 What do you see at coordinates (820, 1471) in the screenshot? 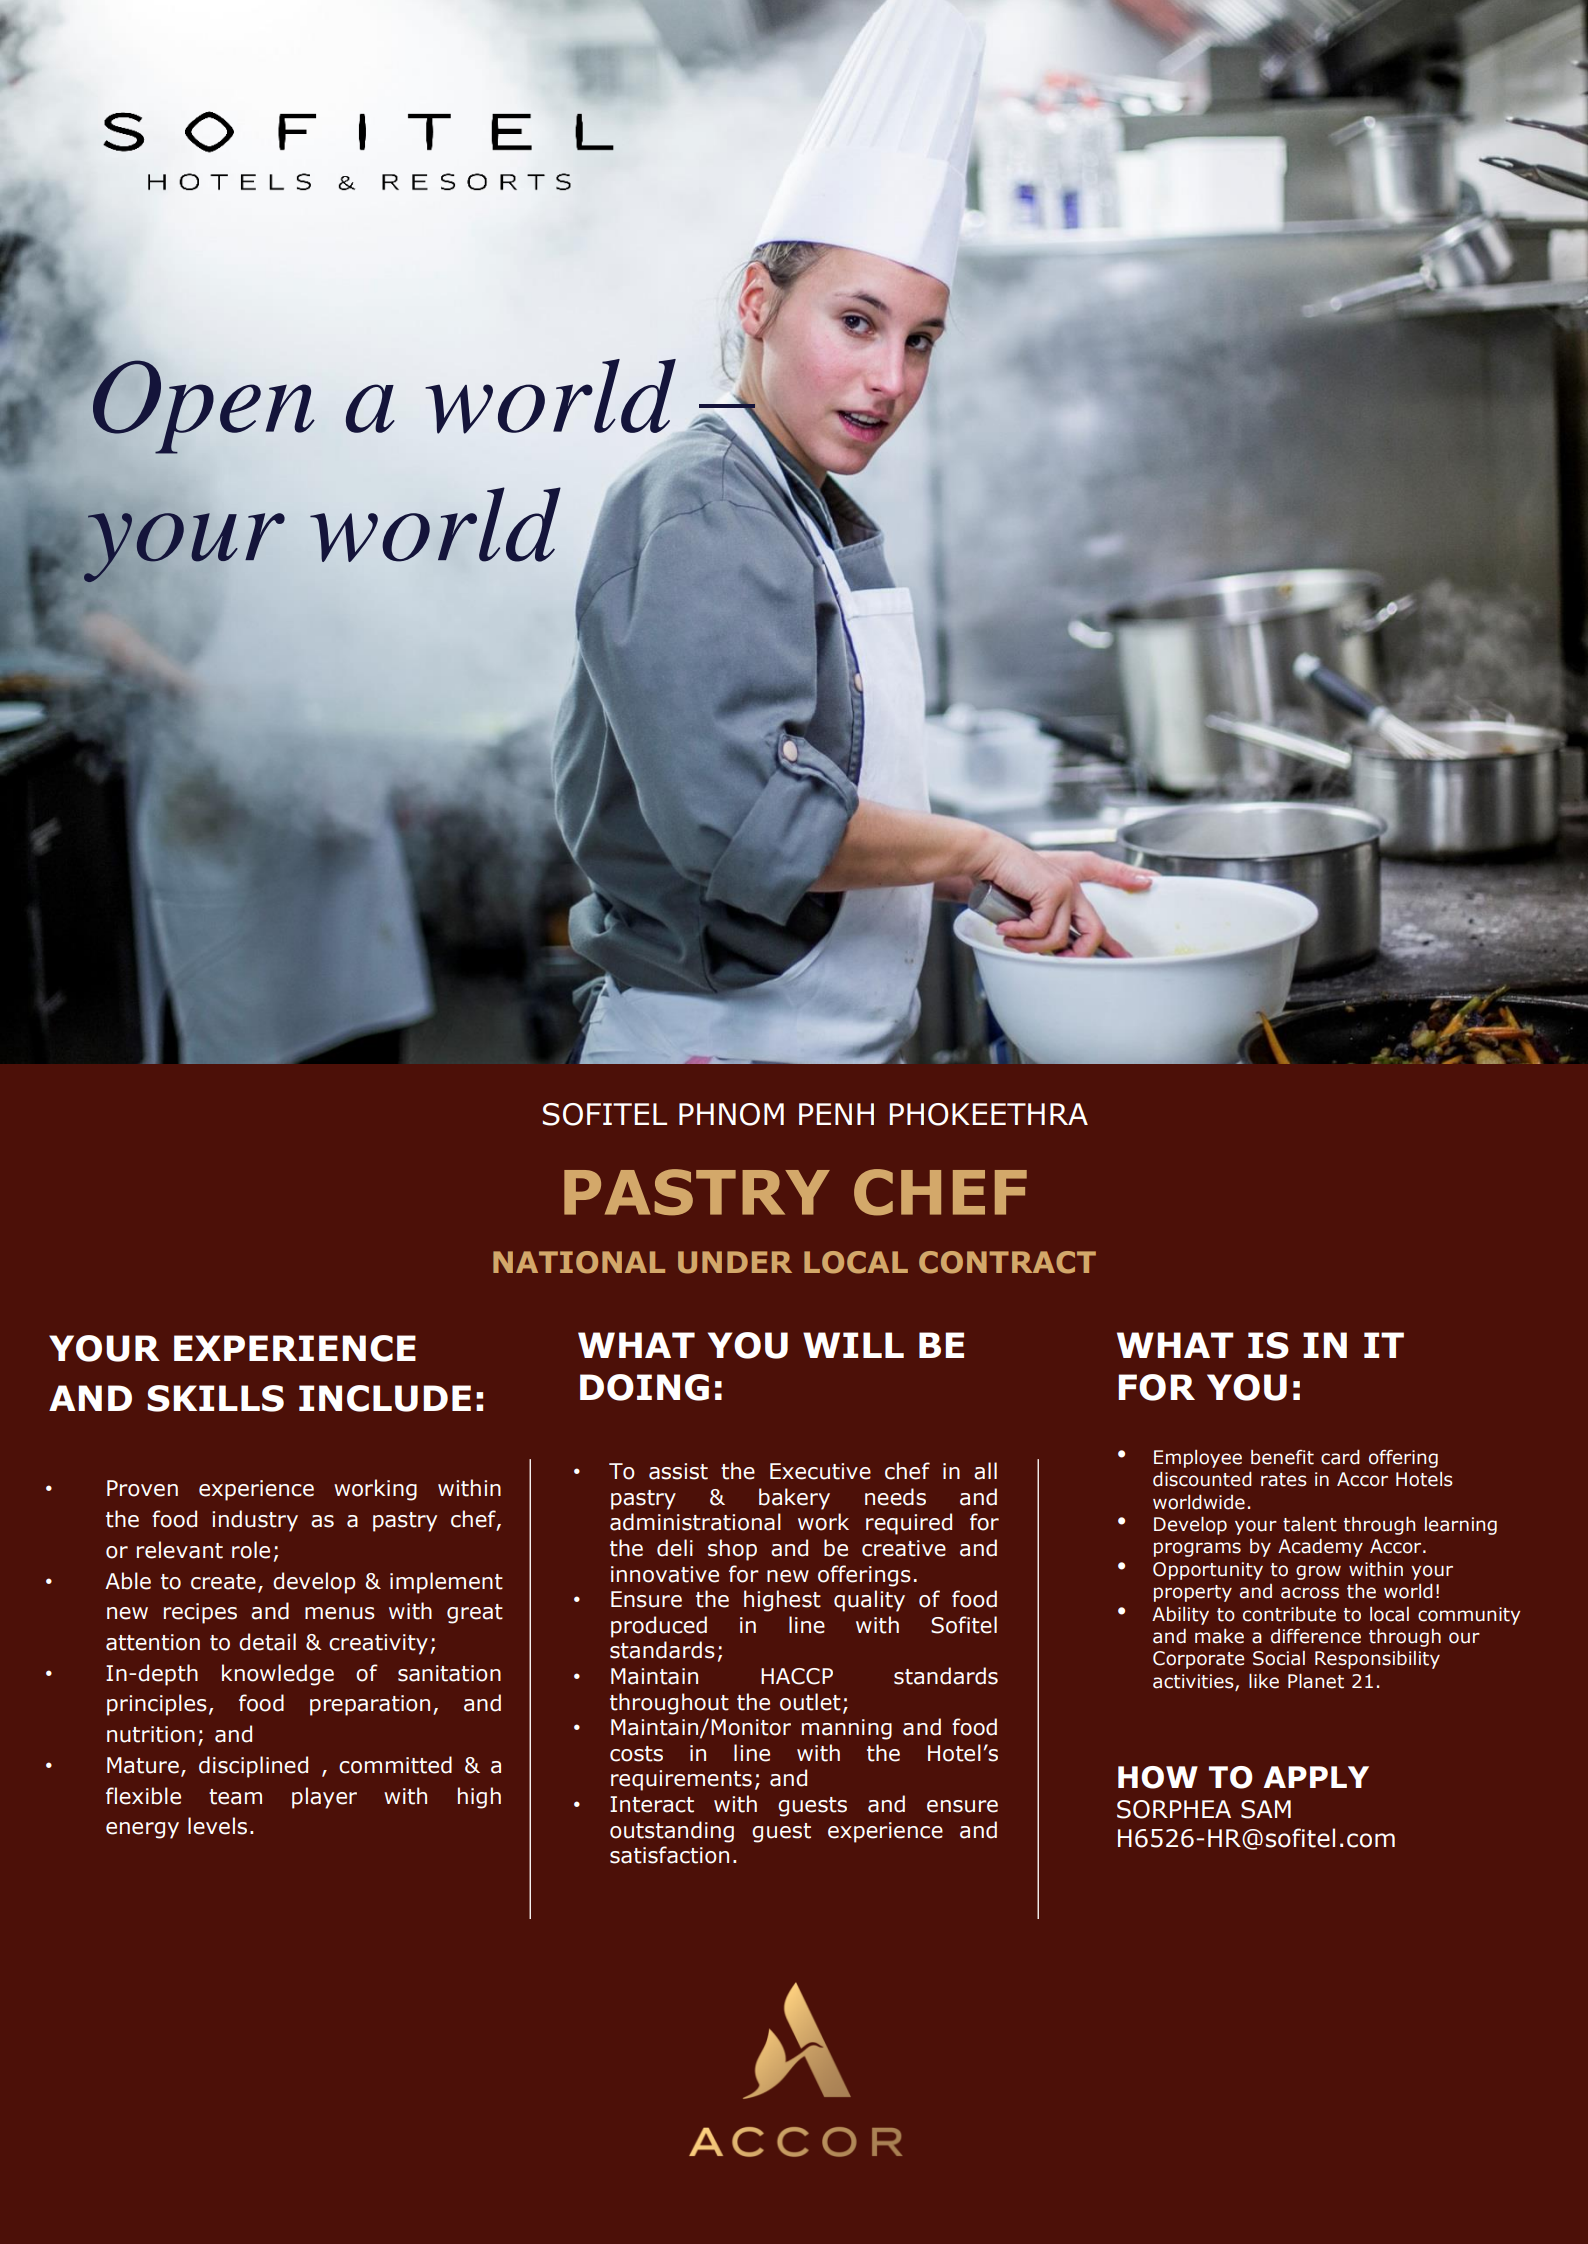
I see `Executive` at bounding box center [820, 1471].
